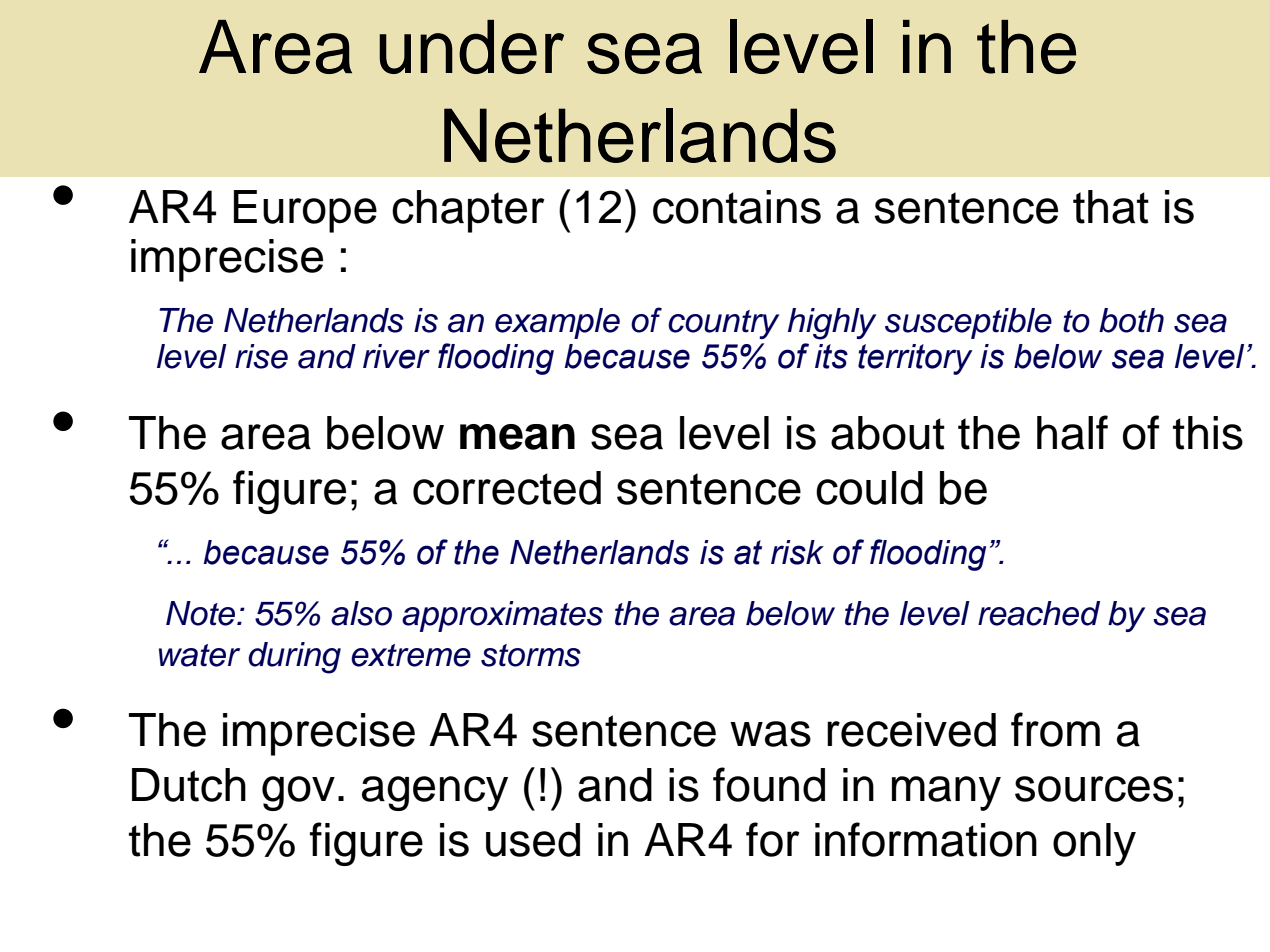 The height and width of the screenshot is (952, 1270). Describe the element at coordinates (737, 207) in the screenshot. I see `contains` at that location.
